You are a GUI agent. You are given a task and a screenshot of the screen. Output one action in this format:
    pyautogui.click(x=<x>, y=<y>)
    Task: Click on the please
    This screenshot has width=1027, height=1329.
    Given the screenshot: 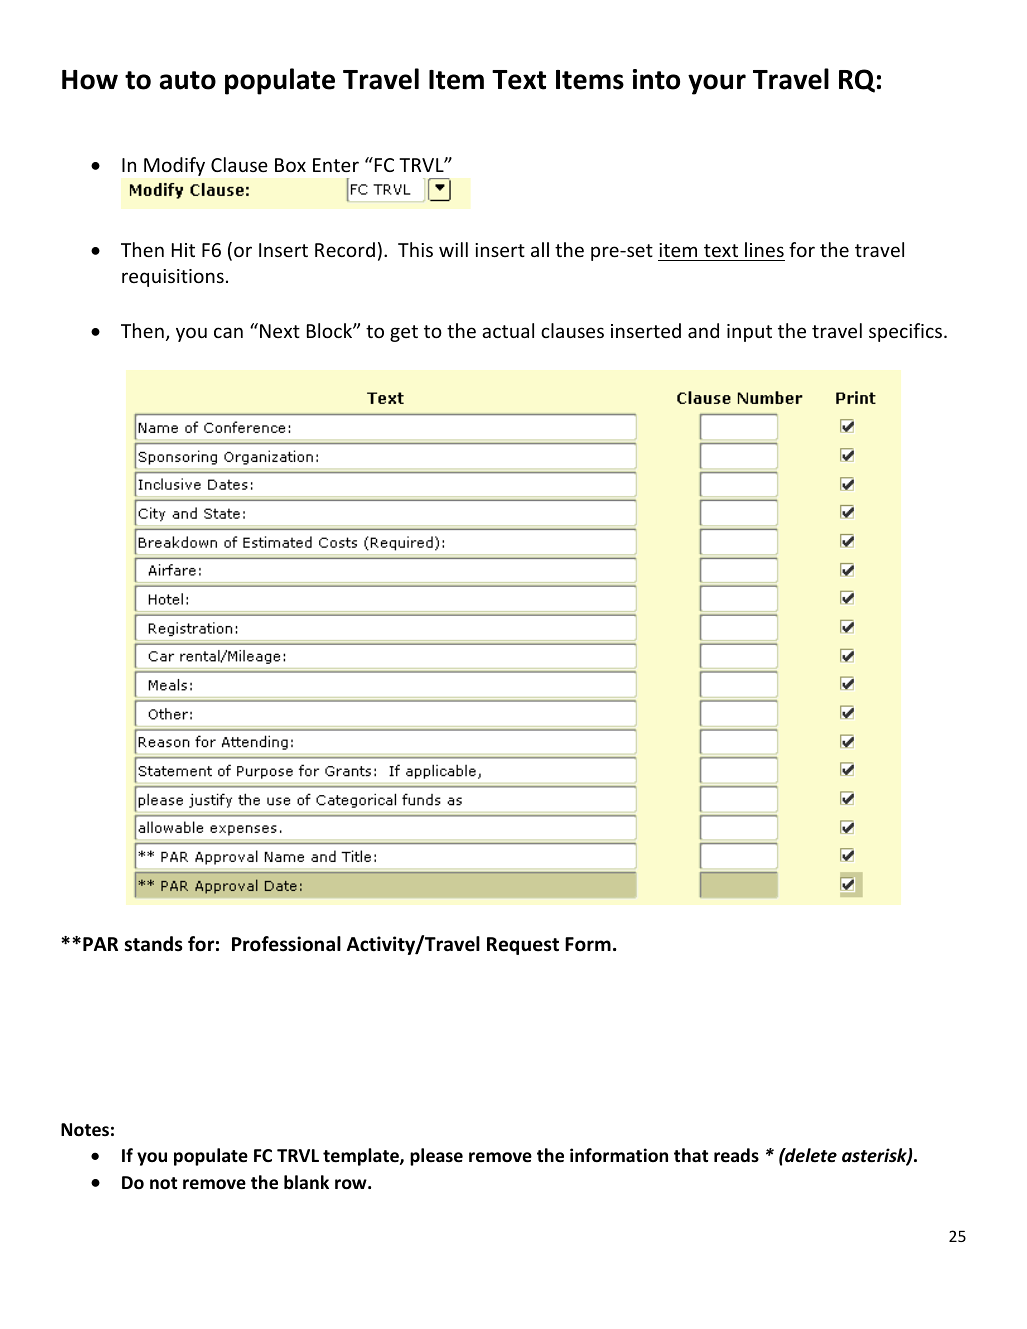 What is the action you would take?
    pyautogui.click(x=436, y=1157)
